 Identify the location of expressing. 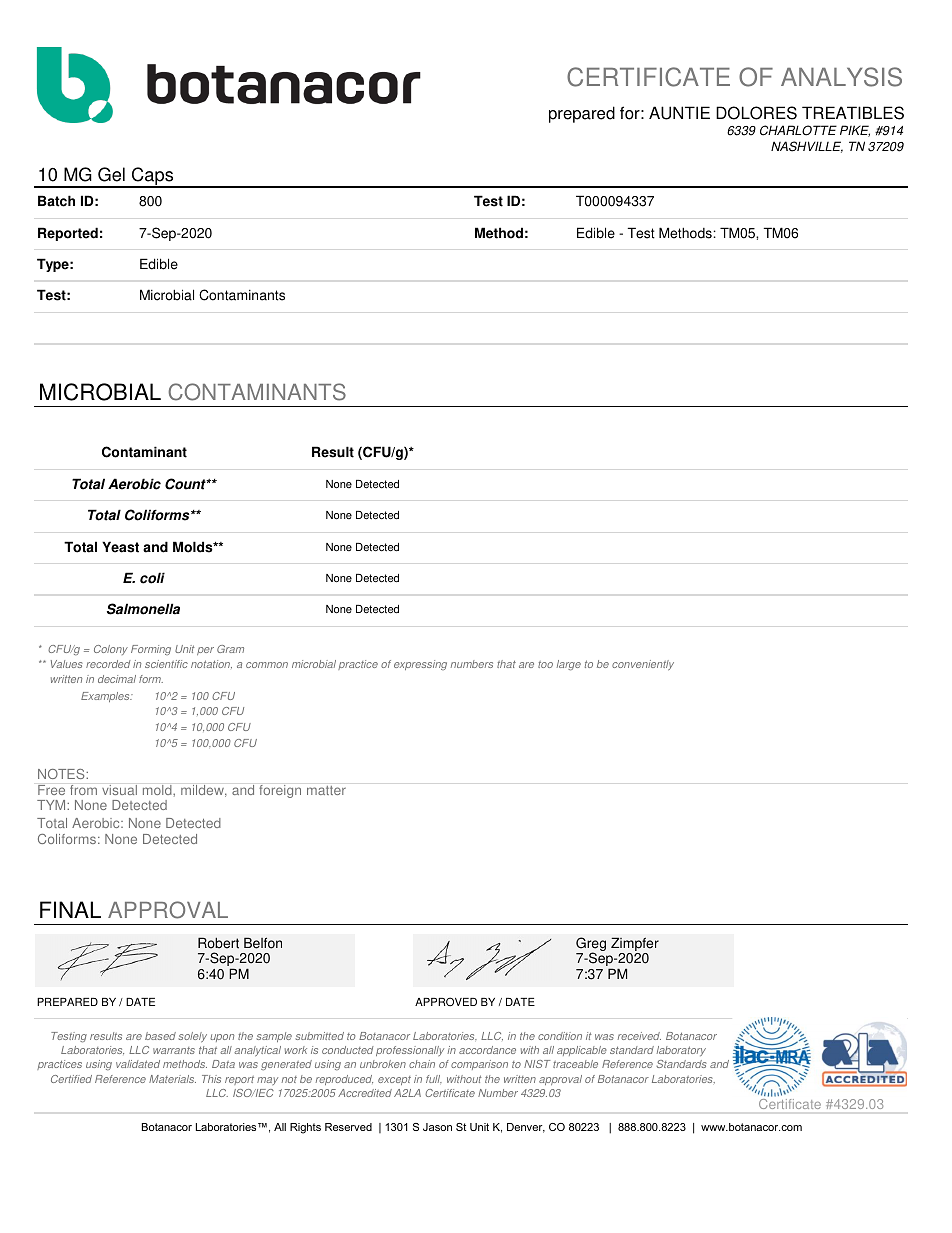
(420, 665).
